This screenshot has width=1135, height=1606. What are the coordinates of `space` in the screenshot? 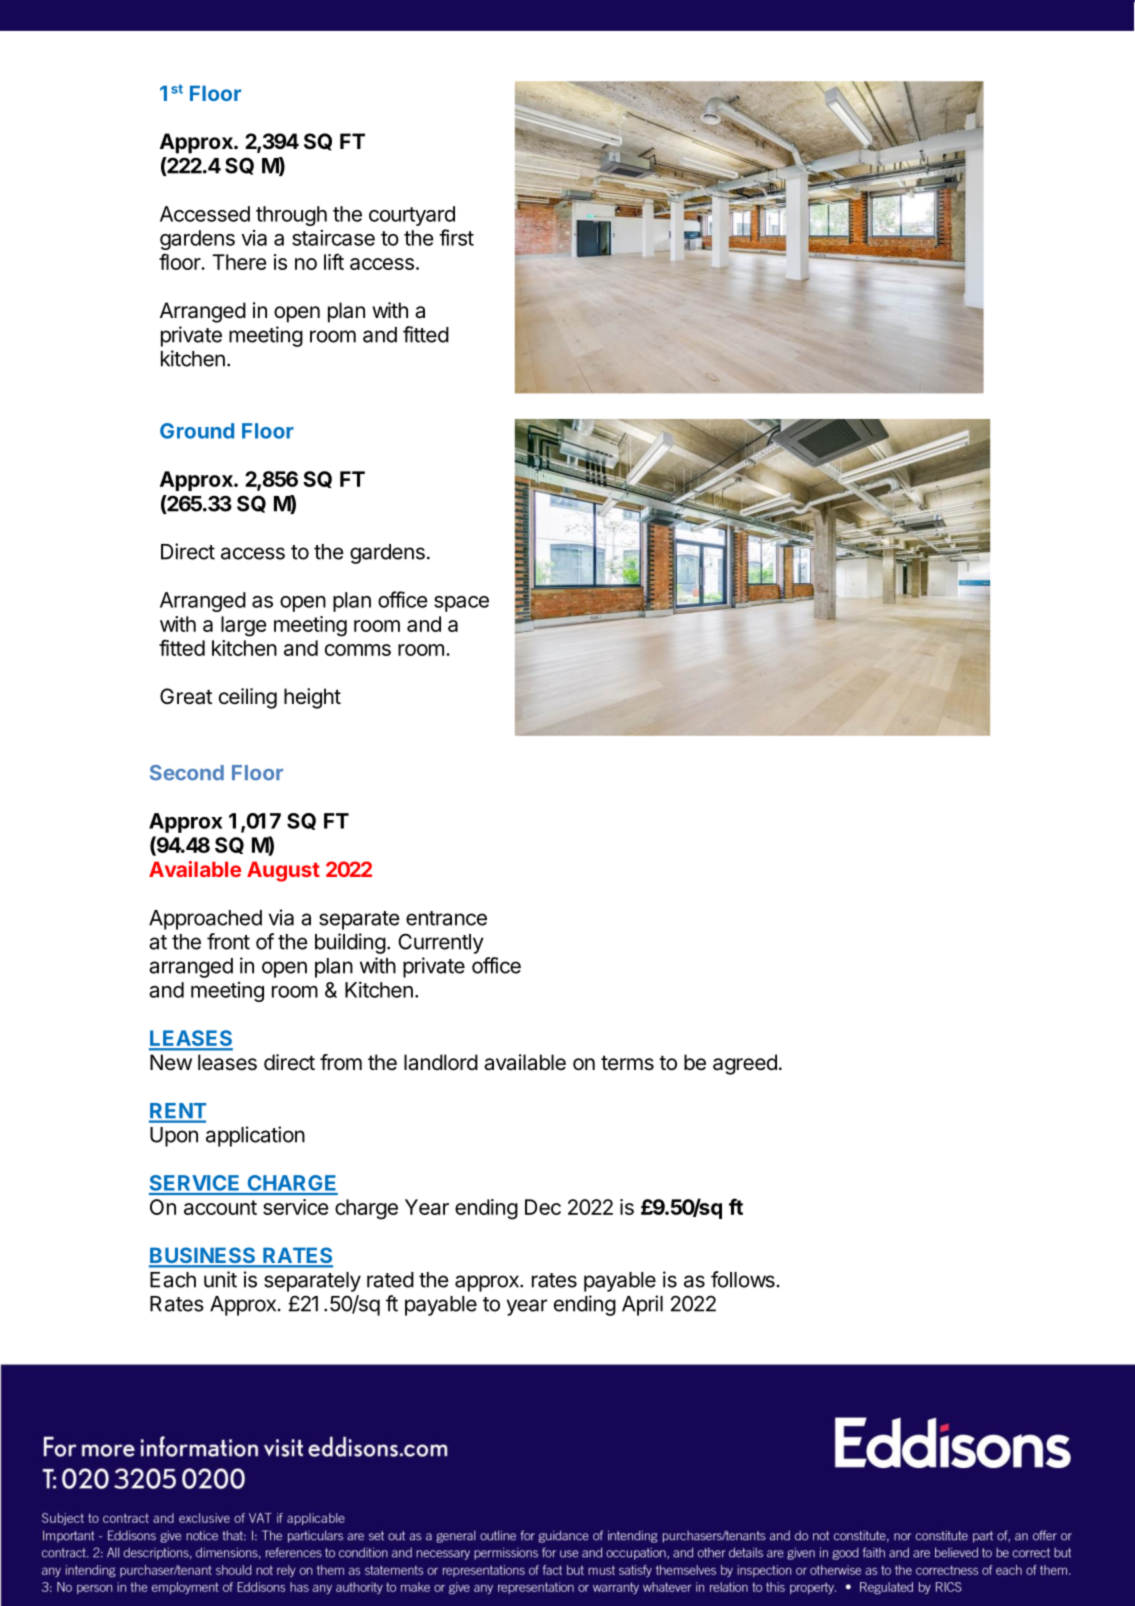 It's located at (461, 604).
